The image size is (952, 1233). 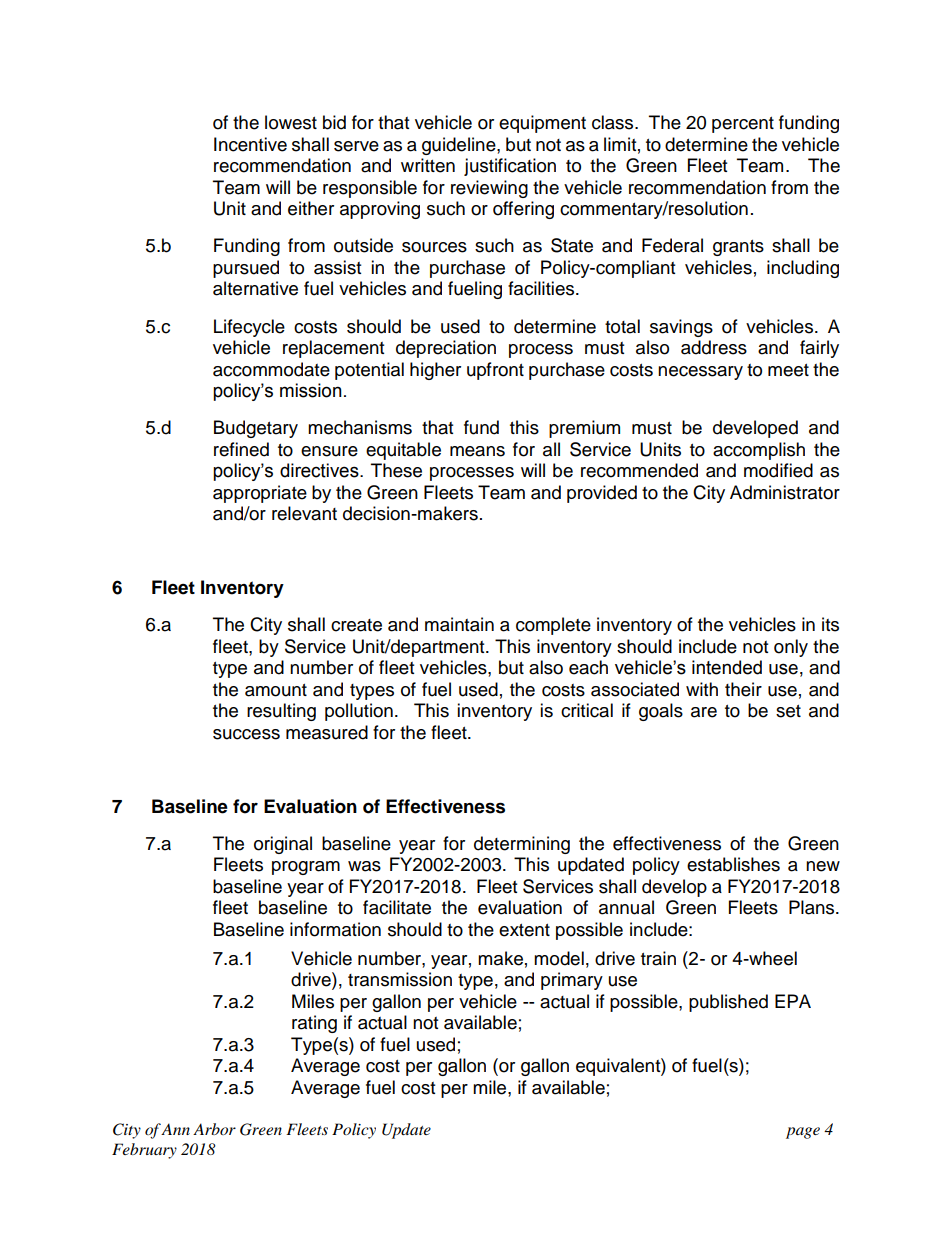 What do you see at coordinates (743, 125) in the screenshot?
I see `percent` at bounding box center [743, 125].
